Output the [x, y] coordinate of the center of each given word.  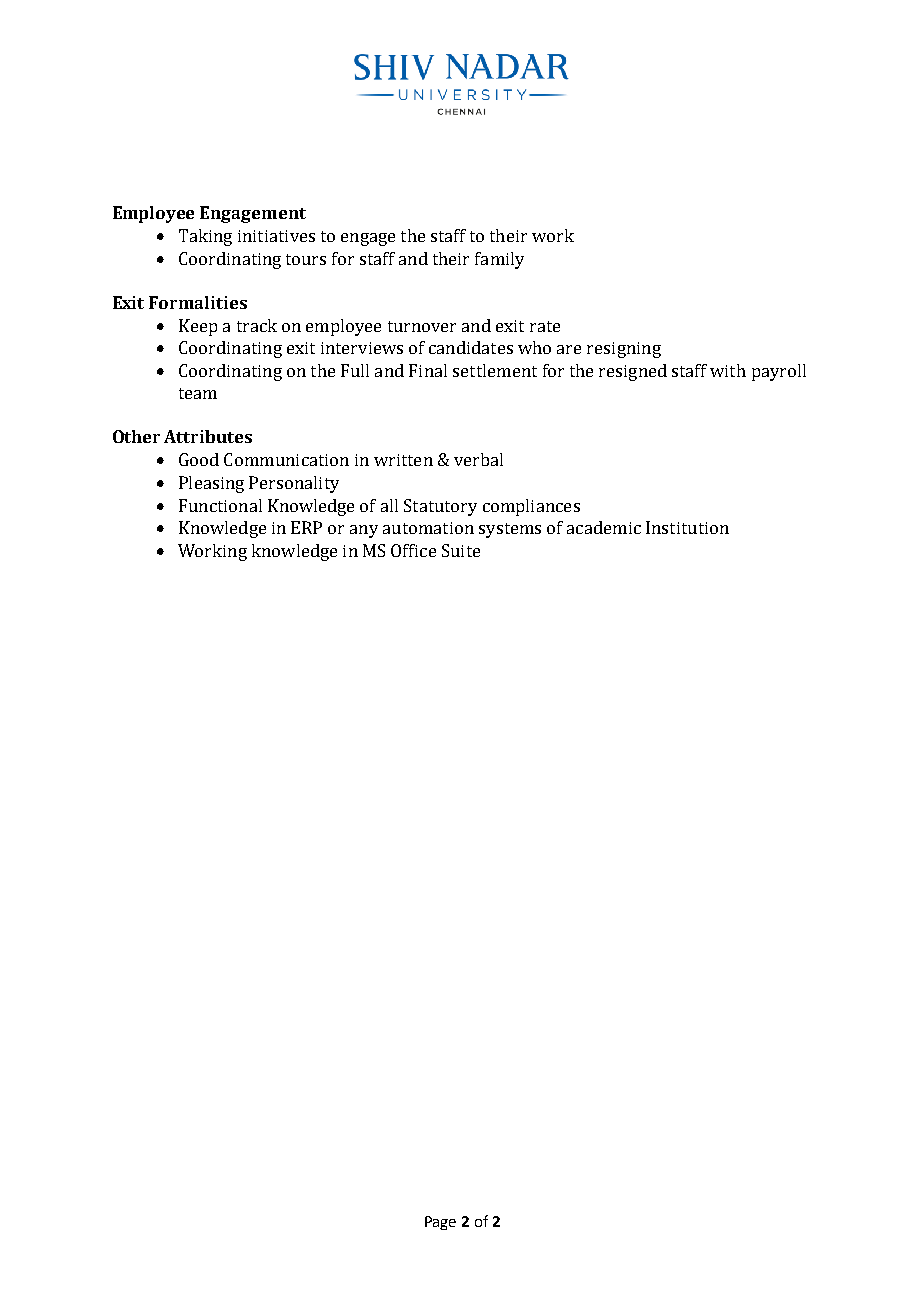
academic [604, 527]
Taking [205, 237]
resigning [624, 350]
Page [440, 1223]
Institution [687, 527]
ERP [306, 527]
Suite [461, 550]
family [499, 260]
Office [413, 550]
